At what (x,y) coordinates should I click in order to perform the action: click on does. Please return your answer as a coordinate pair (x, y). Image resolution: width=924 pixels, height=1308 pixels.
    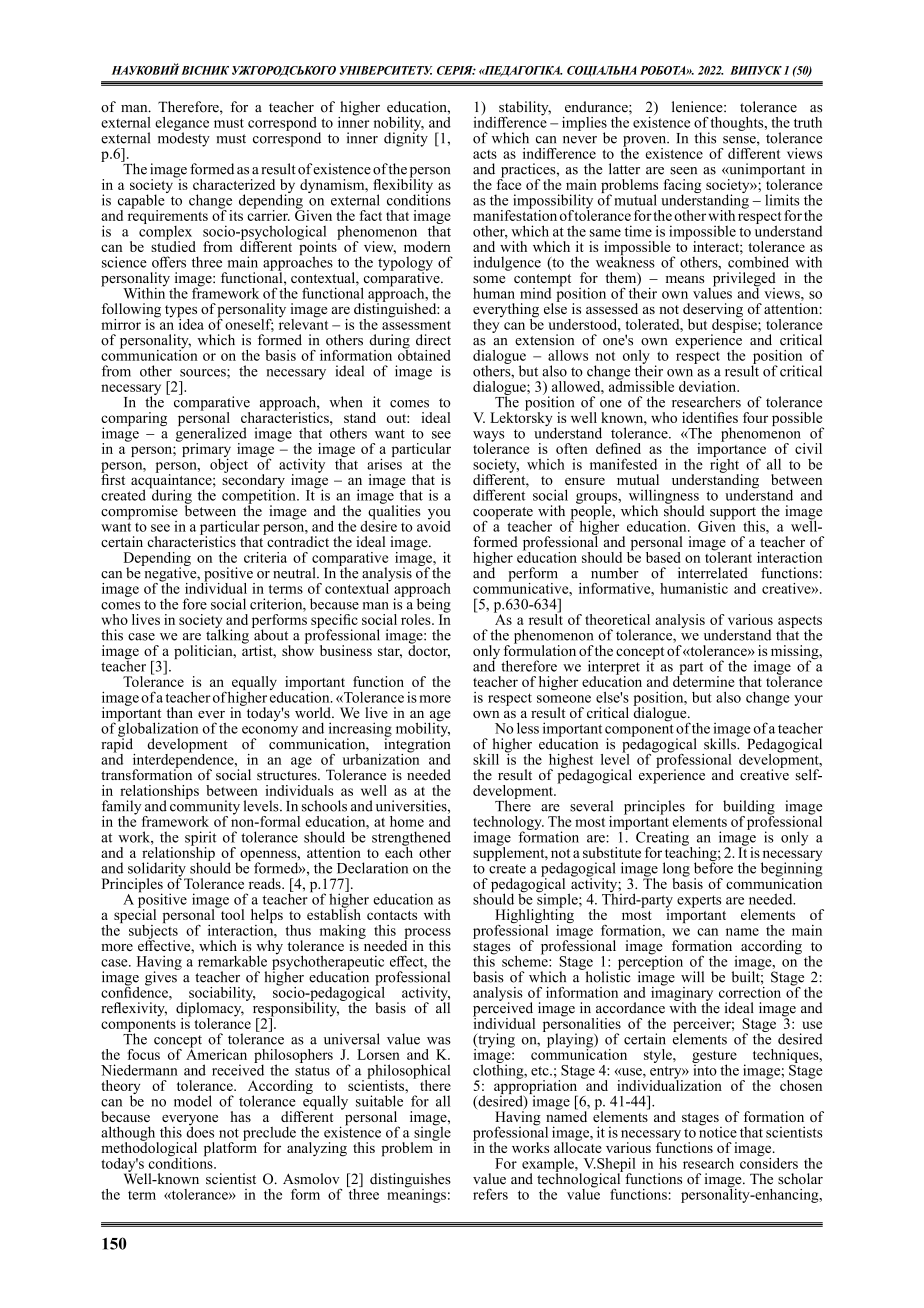
    Looking at the image, I should click on (200, 1131).
